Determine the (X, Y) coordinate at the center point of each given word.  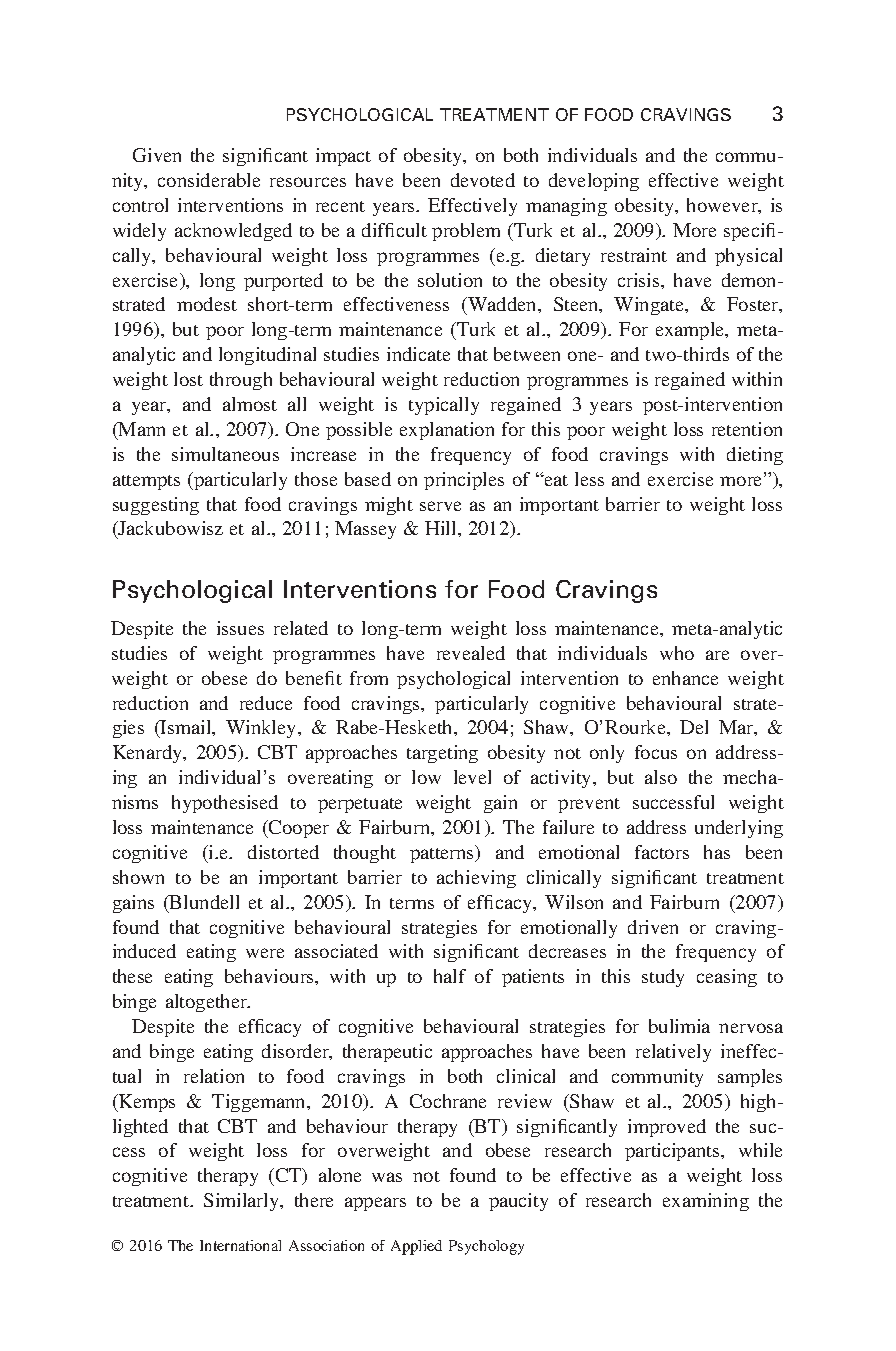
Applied (416, 1247)
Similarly (243, 1202)
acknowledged (233, 232)
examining (706, 1202)
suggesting (156, 506)
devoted (483, 180)
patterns (443, 854)
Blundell (203, 902)
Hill (442, 528)
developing (594, 182)
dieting (755, 456)
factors (662, 852)
